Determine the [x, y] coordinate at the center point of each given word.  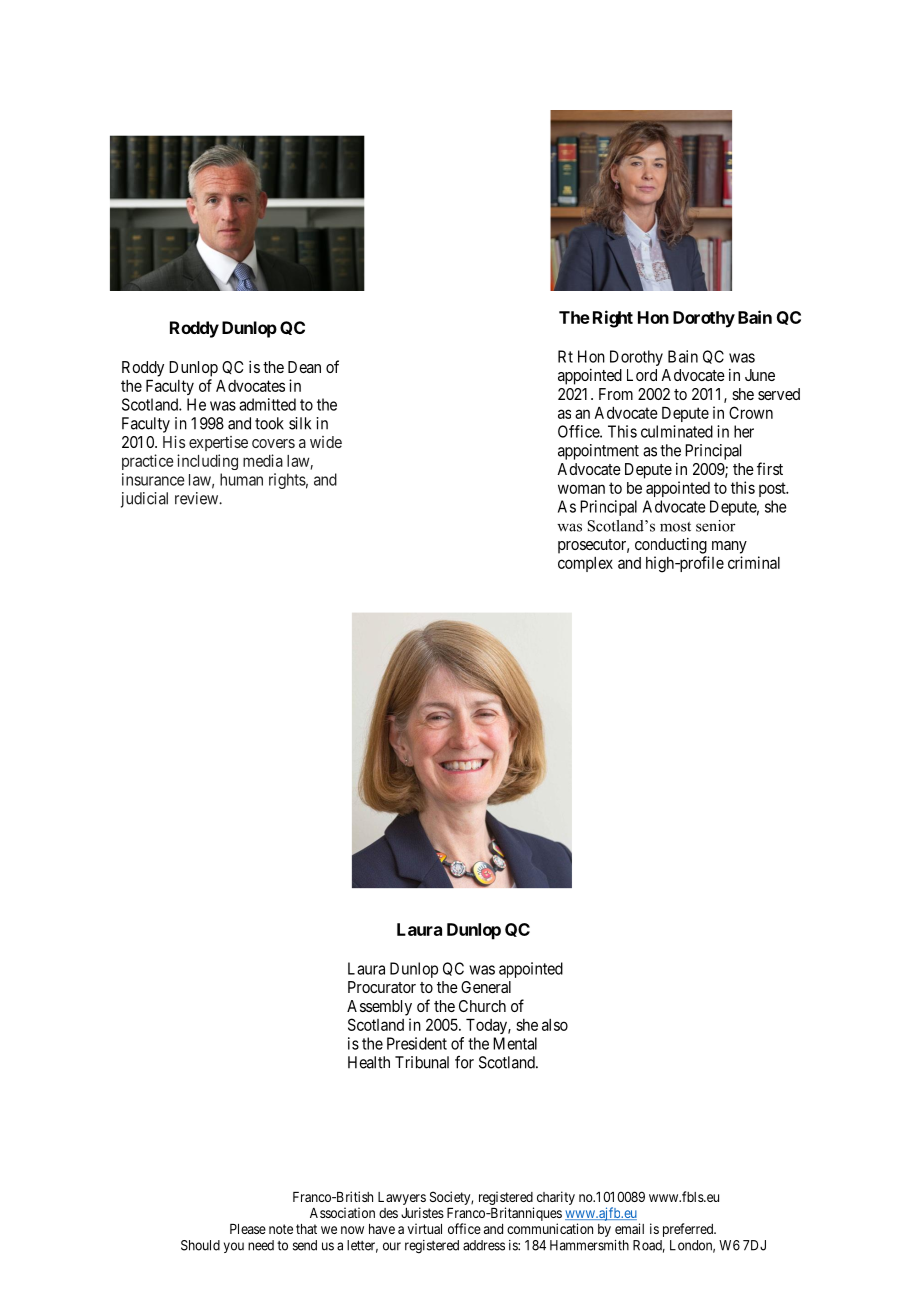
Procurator [382, 987]
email [629, 1228]
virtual [424, 1228]
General [486, 987]
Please [248, 1229]
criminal [754, 562]
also [555, 1025]
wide [326, 442]
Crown [751, 412]
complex [585, 564]
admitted [267, 404]
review [197, 498]
